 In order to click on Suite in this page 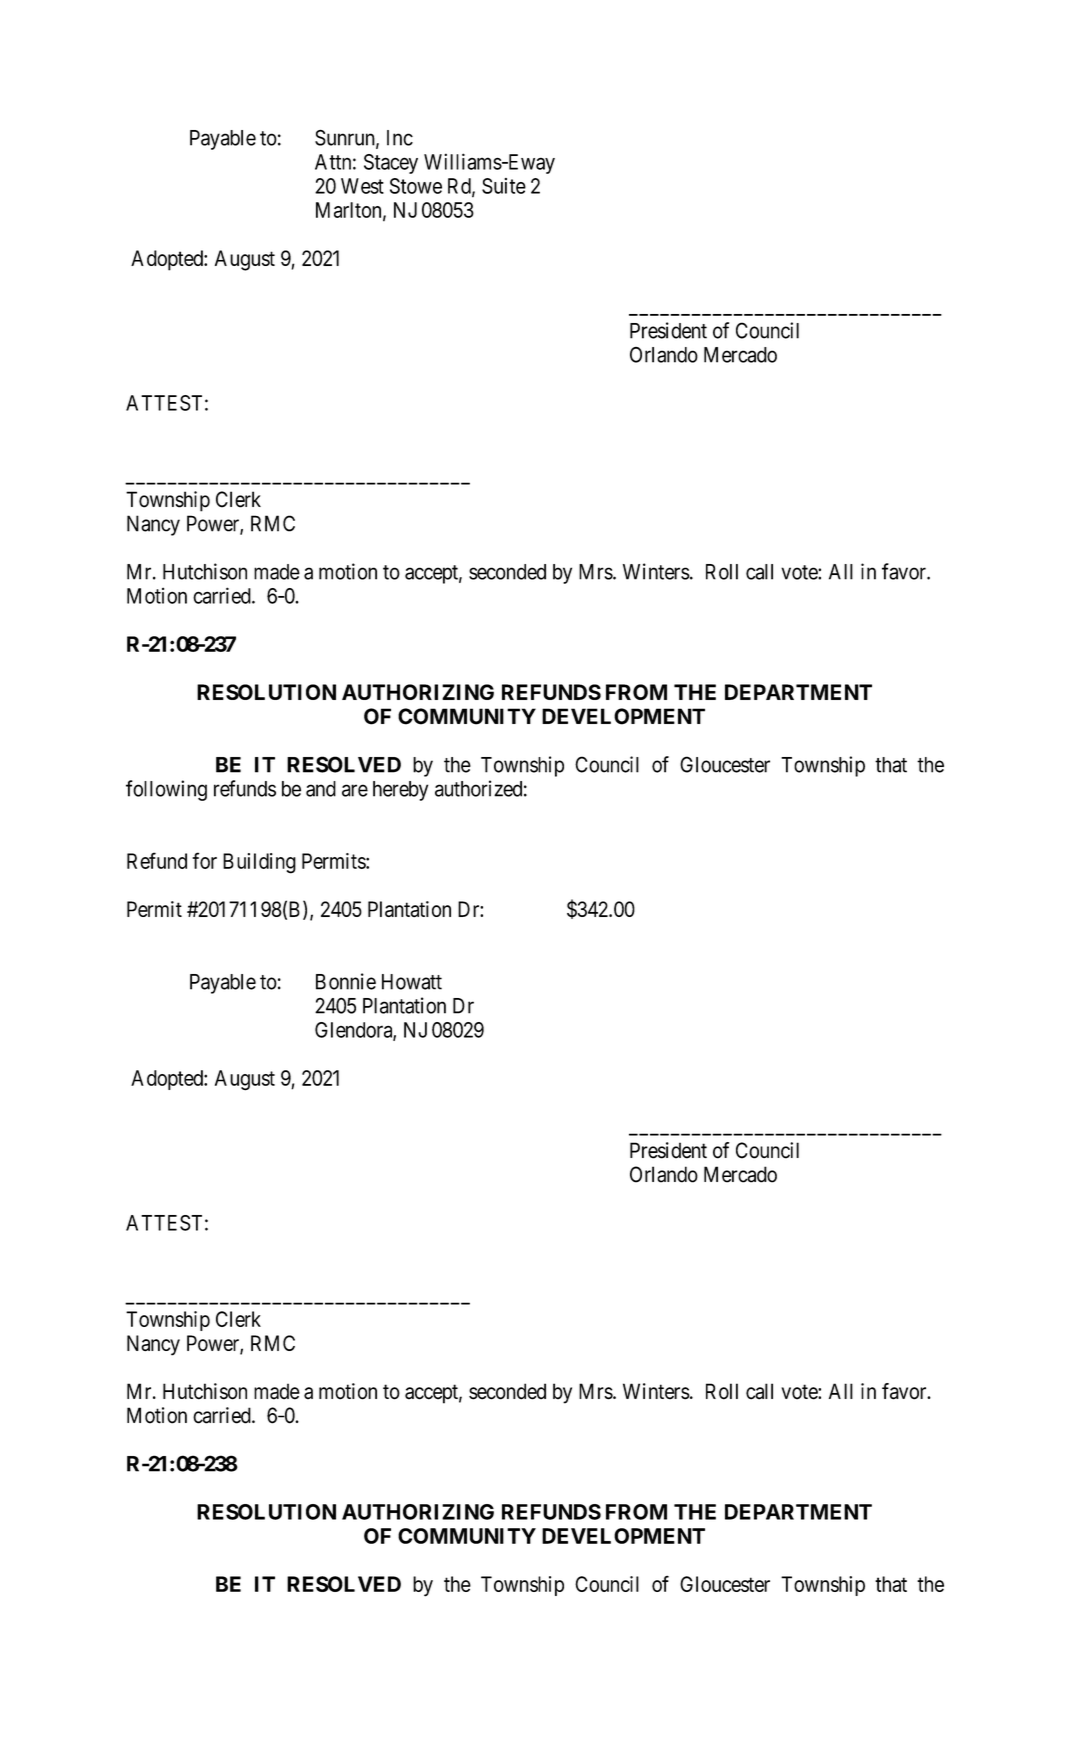, I will do `click(504, 186)`.
